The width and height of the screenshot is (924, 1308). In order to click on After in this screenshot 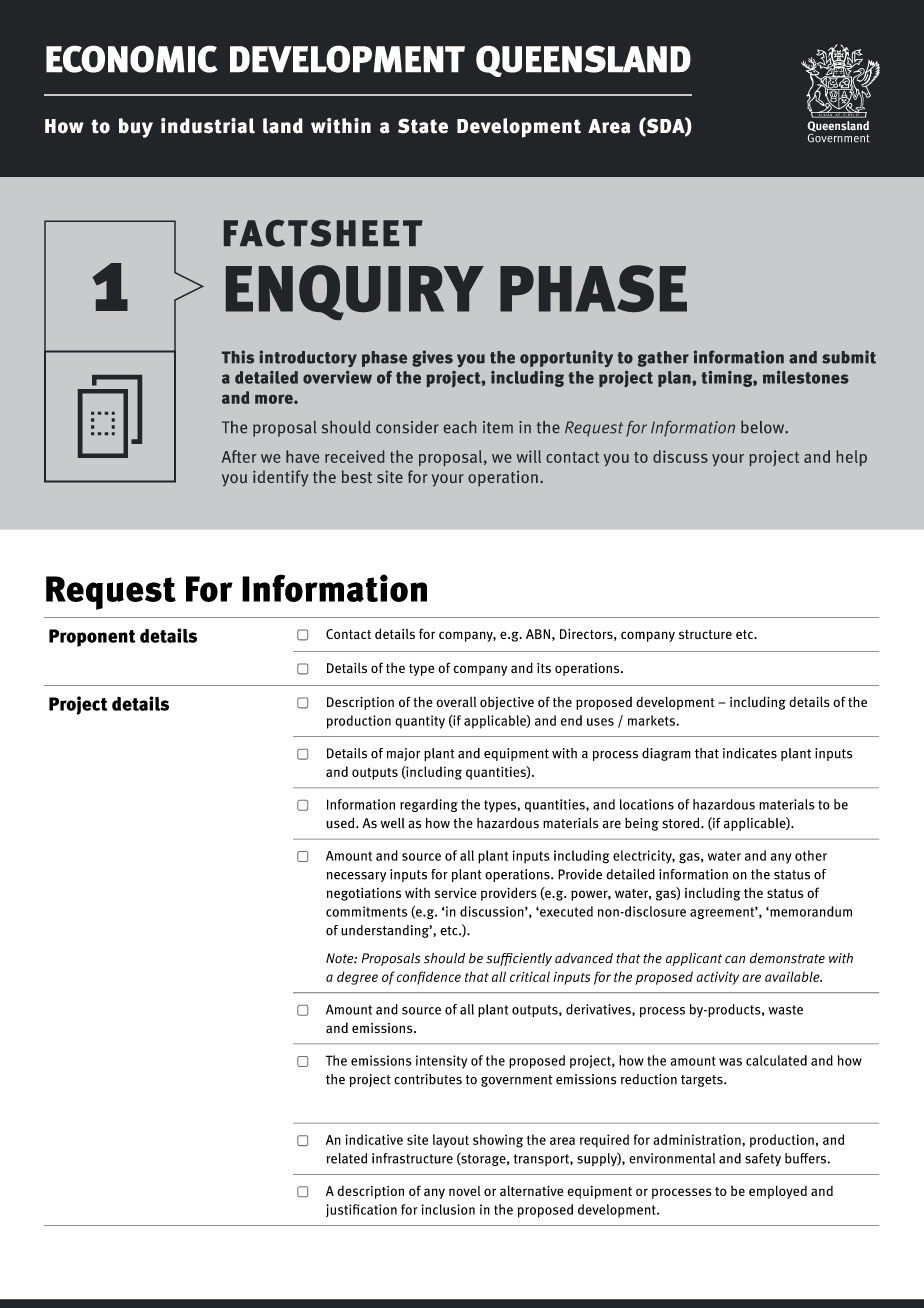, I will do `click(239, 456)`.
